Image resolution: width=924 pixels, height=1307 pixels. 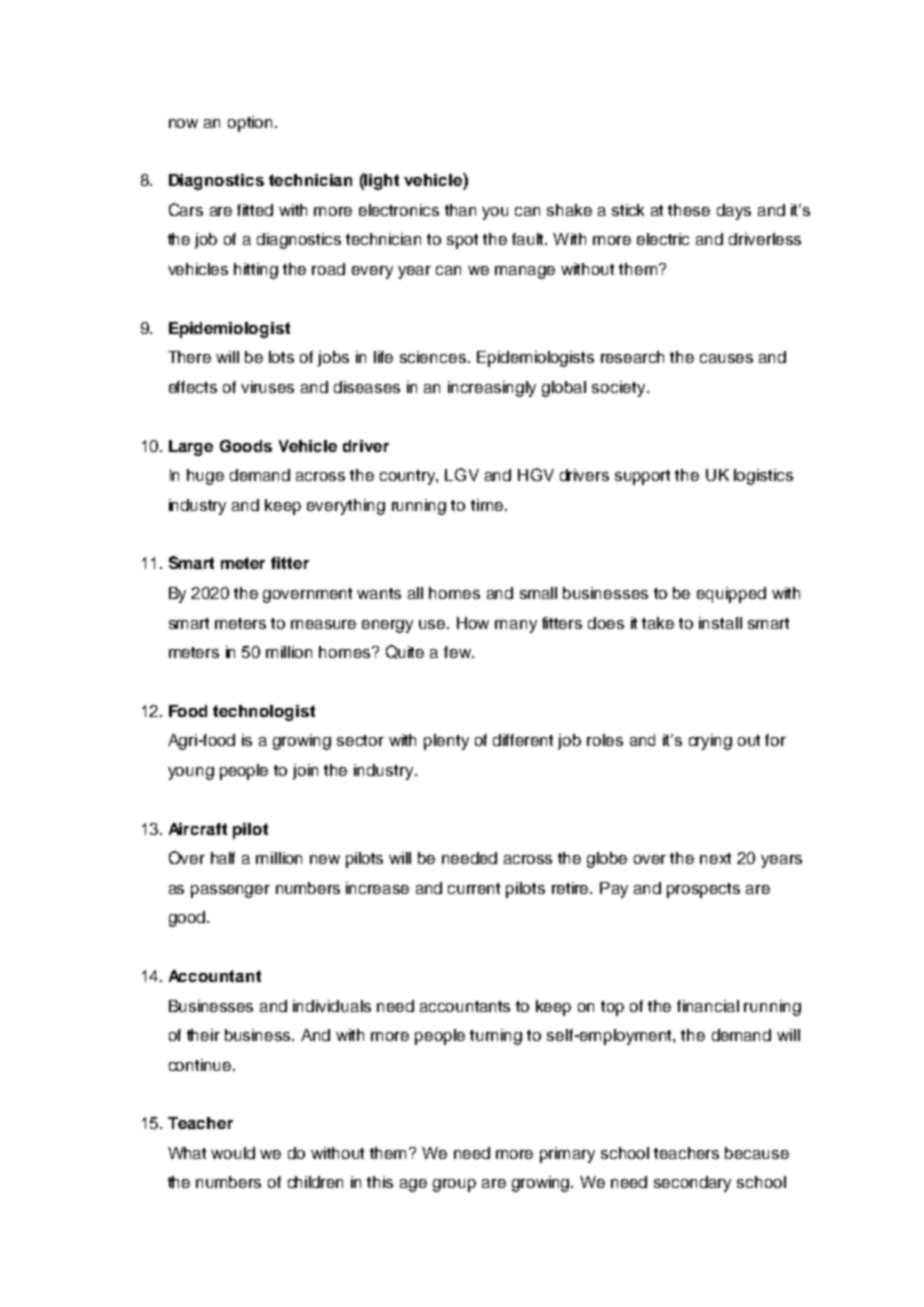 I want to click on technologist, so click(x=264, y=713).
